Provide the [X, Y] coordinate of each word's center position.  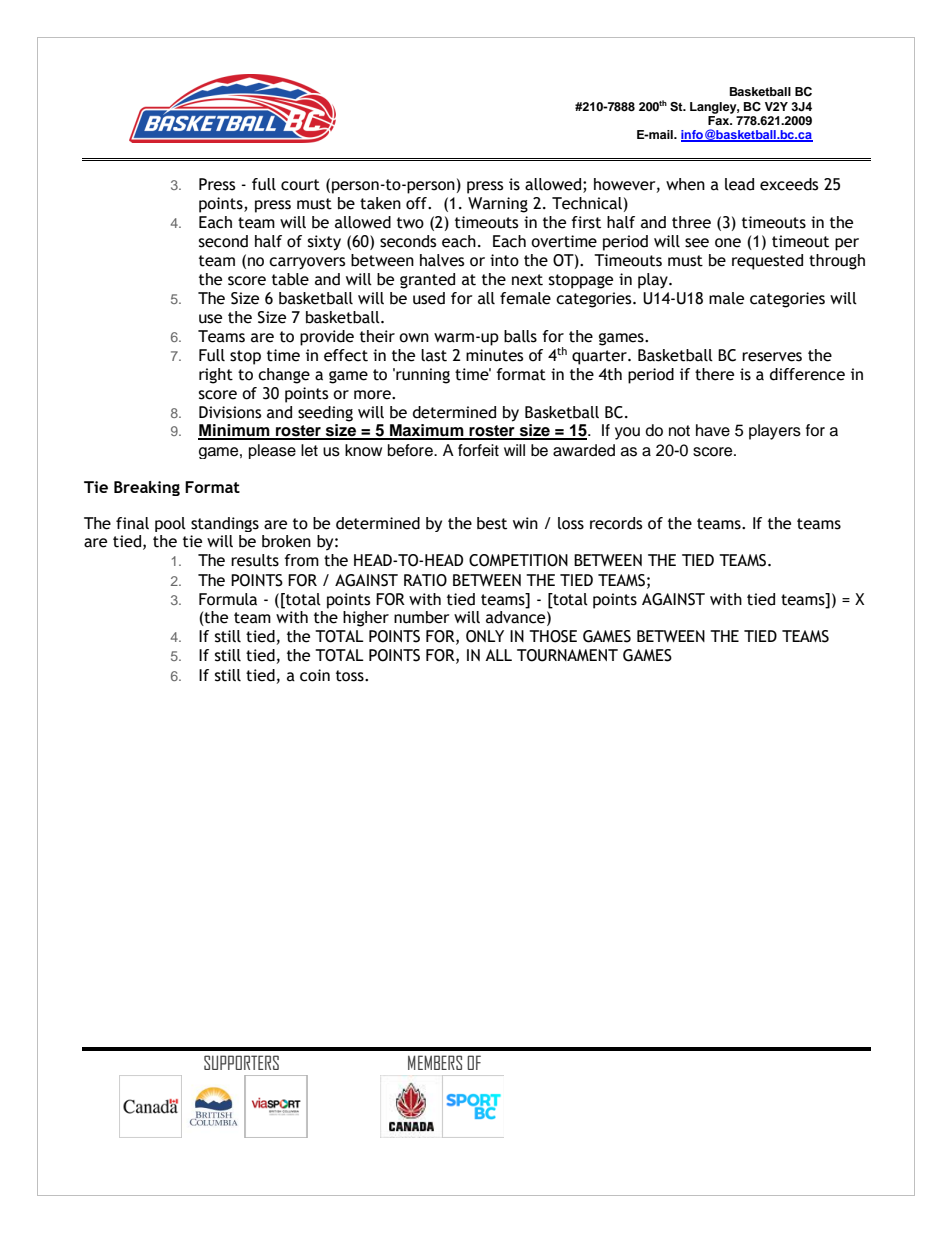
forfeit [478, 450]
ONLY [485, 636]
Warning [498, 205]
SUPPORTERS [241, 1062]
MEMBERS [435, 1062]
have [713, 430]
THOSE [553, 636]
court [300, 185]
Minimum [235, 431]
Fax [720, 120]
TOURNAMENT [567, 655]
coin [315, 675]
